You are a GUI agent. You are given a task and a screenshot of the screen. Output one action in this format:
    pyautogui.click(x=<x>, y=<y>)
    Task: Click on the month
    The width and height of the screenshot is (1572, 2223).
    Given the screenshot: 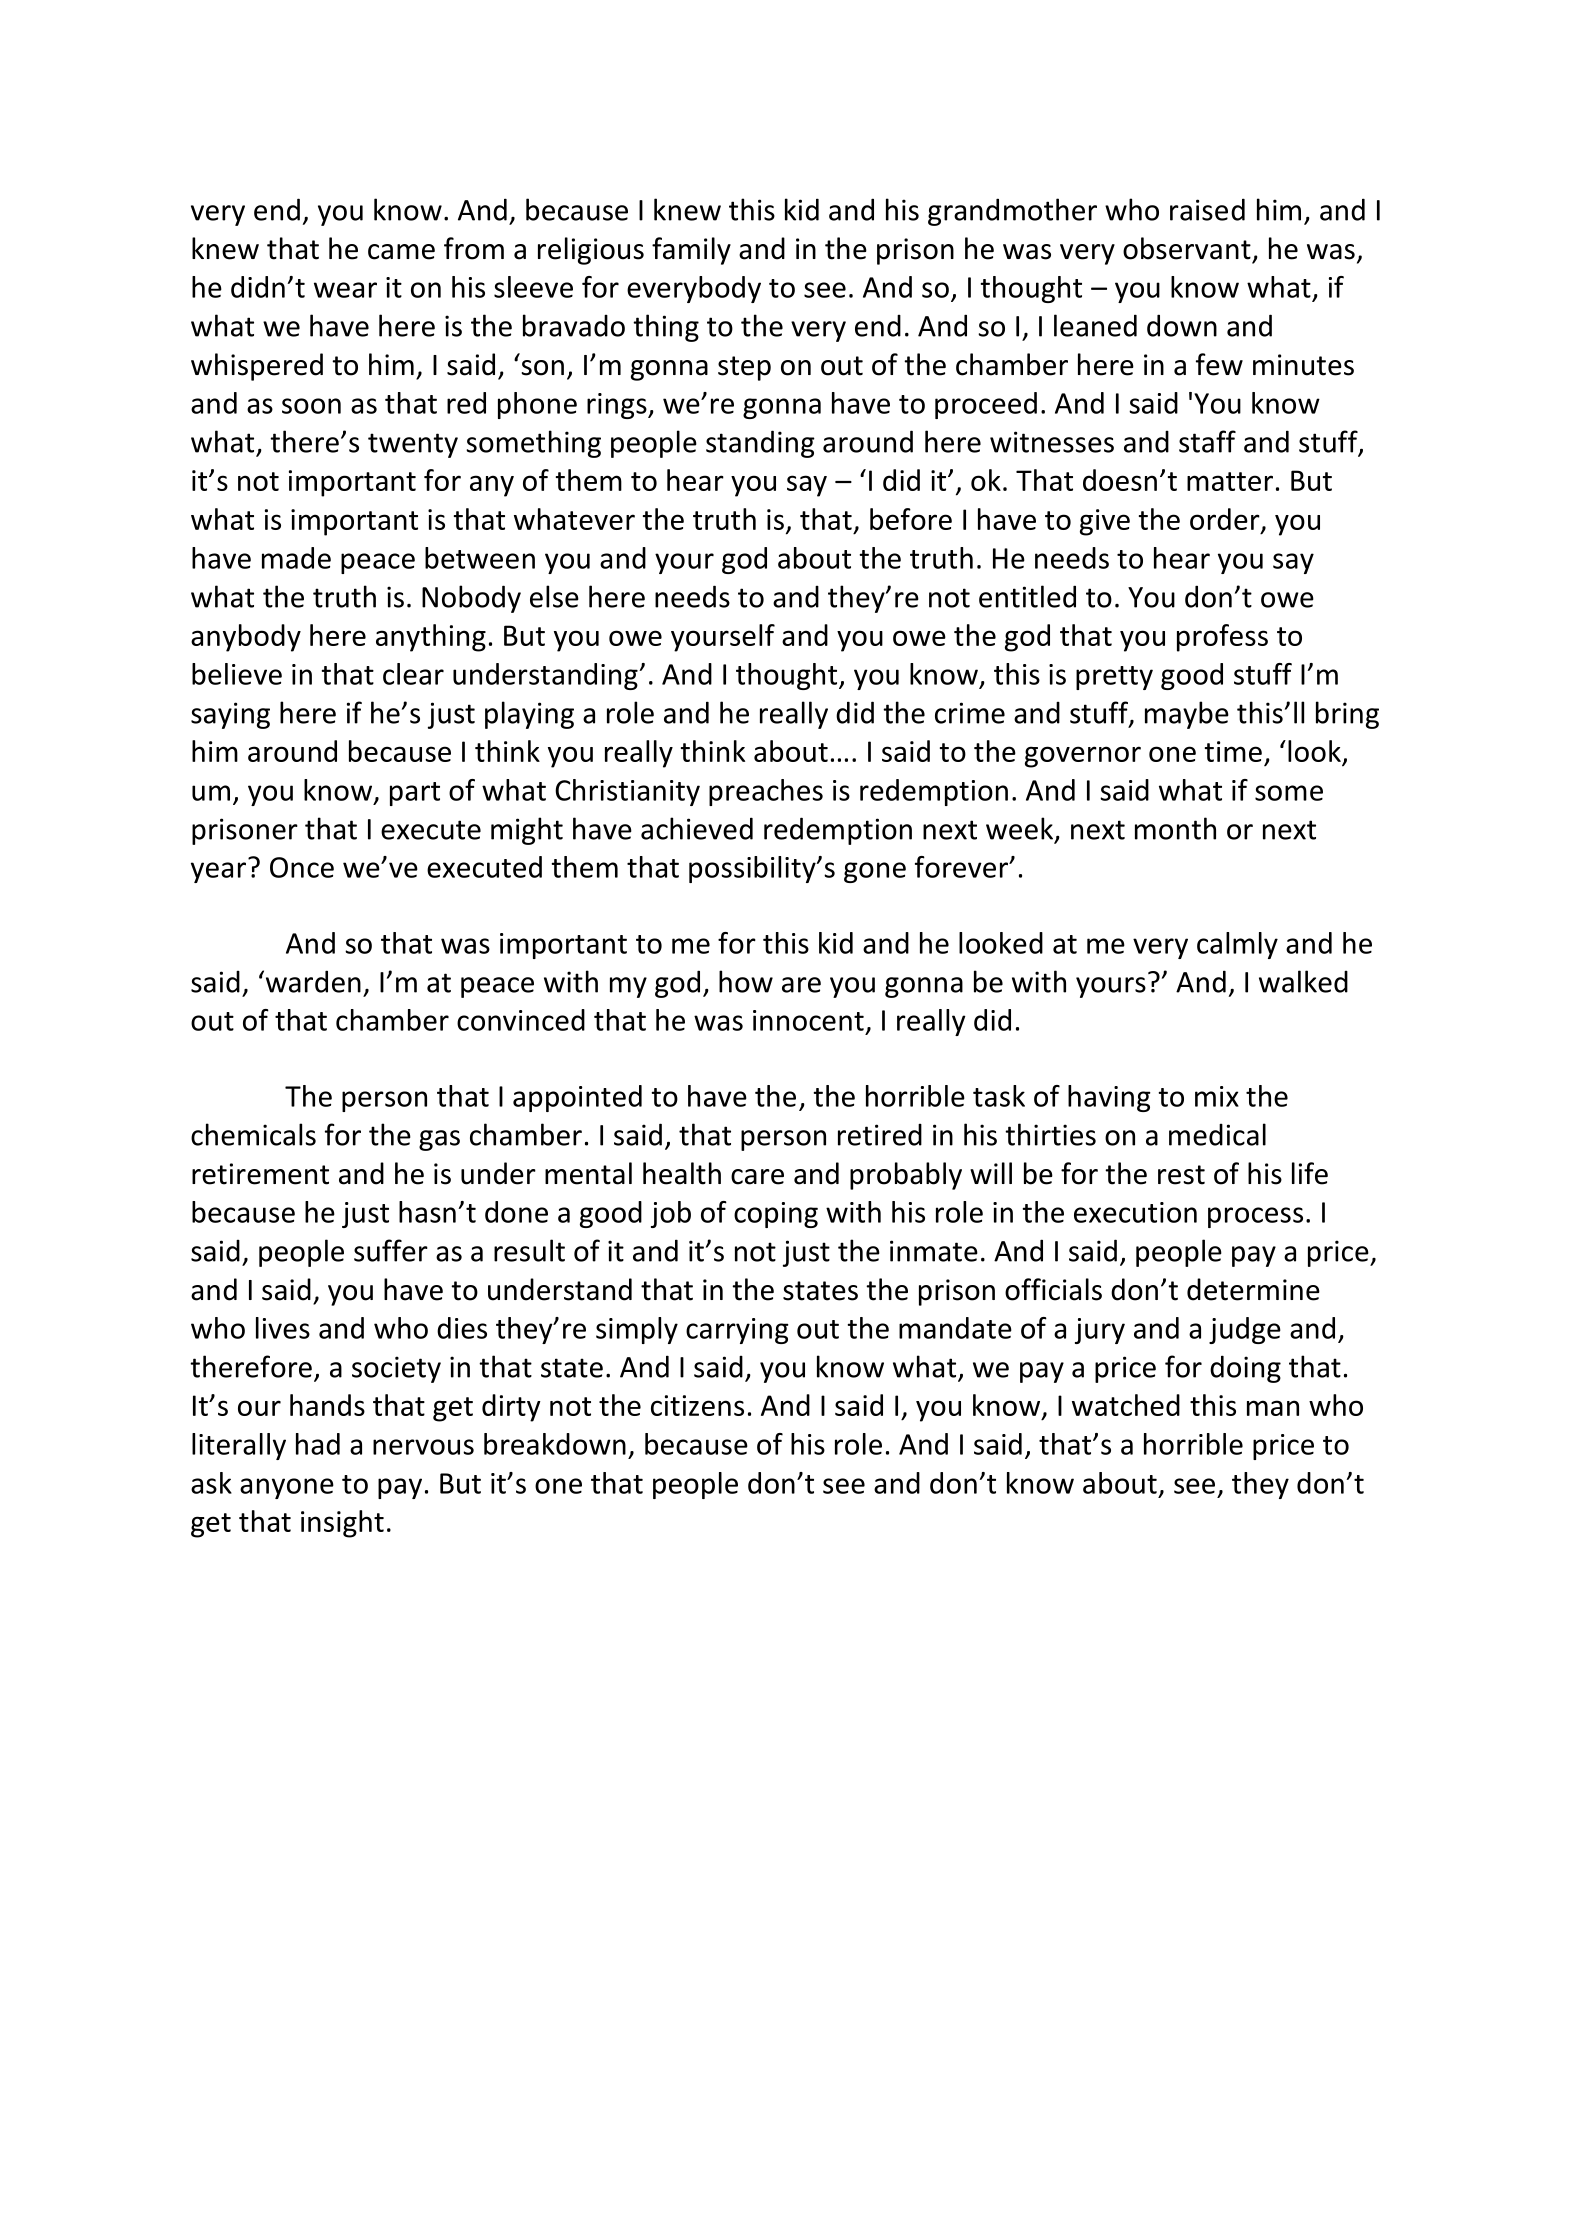 What is the action you would take?
    pyautogui.click(x=1175, y=828)
